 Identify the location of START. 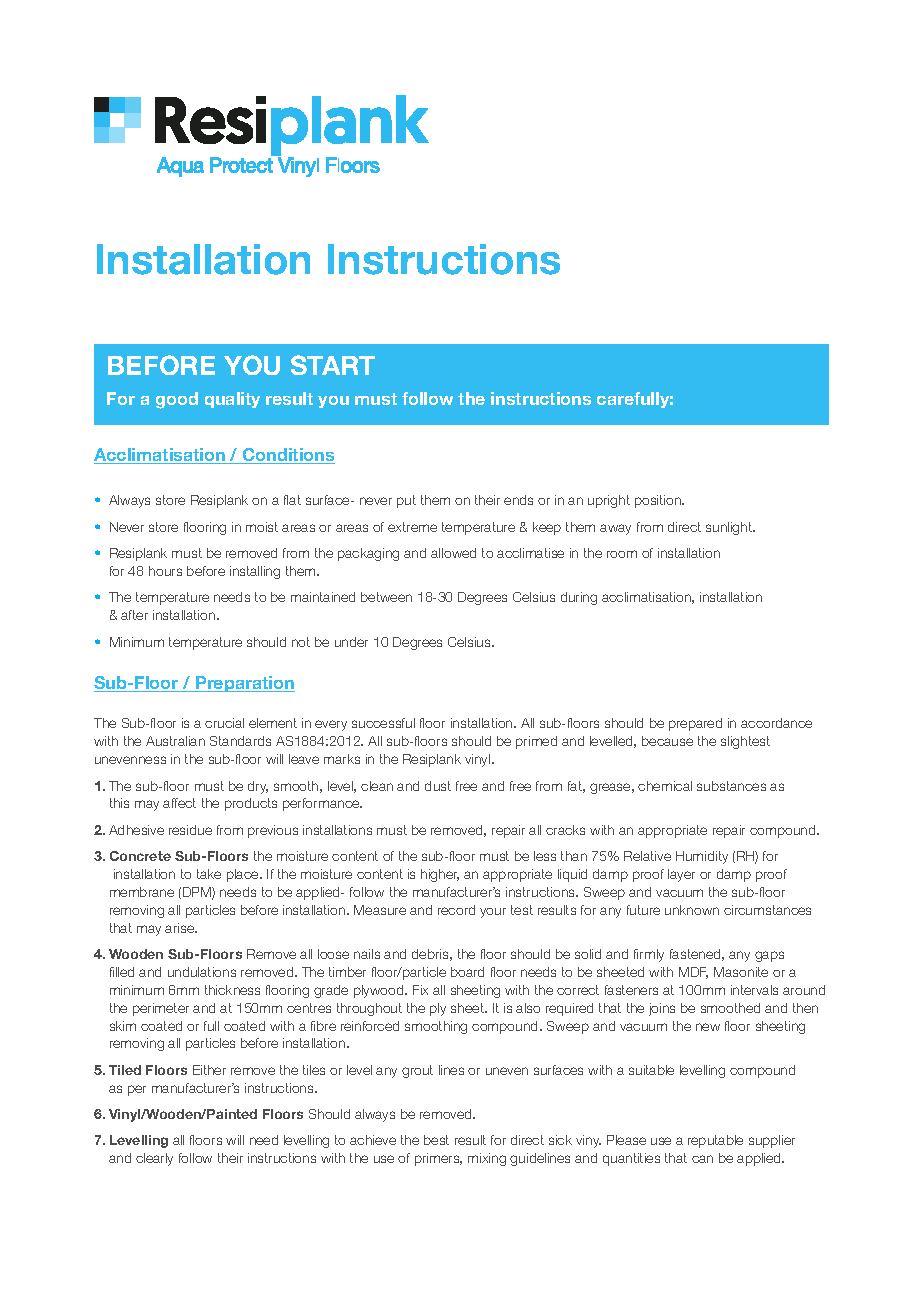
(333, 365).
